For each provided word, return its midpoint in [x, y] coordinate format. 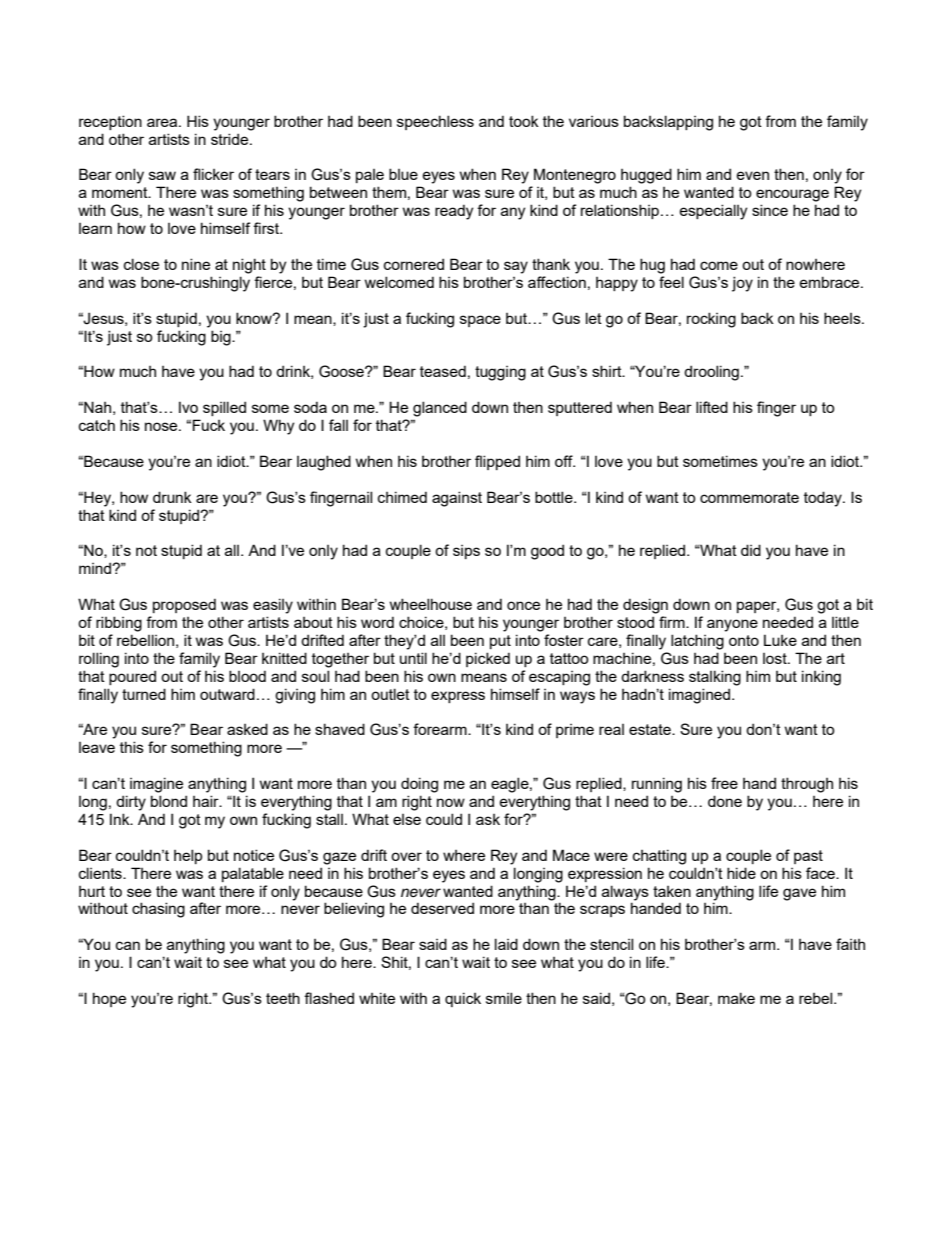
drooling [711, 373]
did [751, 550]
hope [109, 999]
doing [419, 785]
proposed [184, 605]
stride [231, 139]
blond [169, 801]
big [222, 338]
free [724, 783]
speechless [435, 122]
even [753, 175]
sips [466, 552]
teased [443, 371]
